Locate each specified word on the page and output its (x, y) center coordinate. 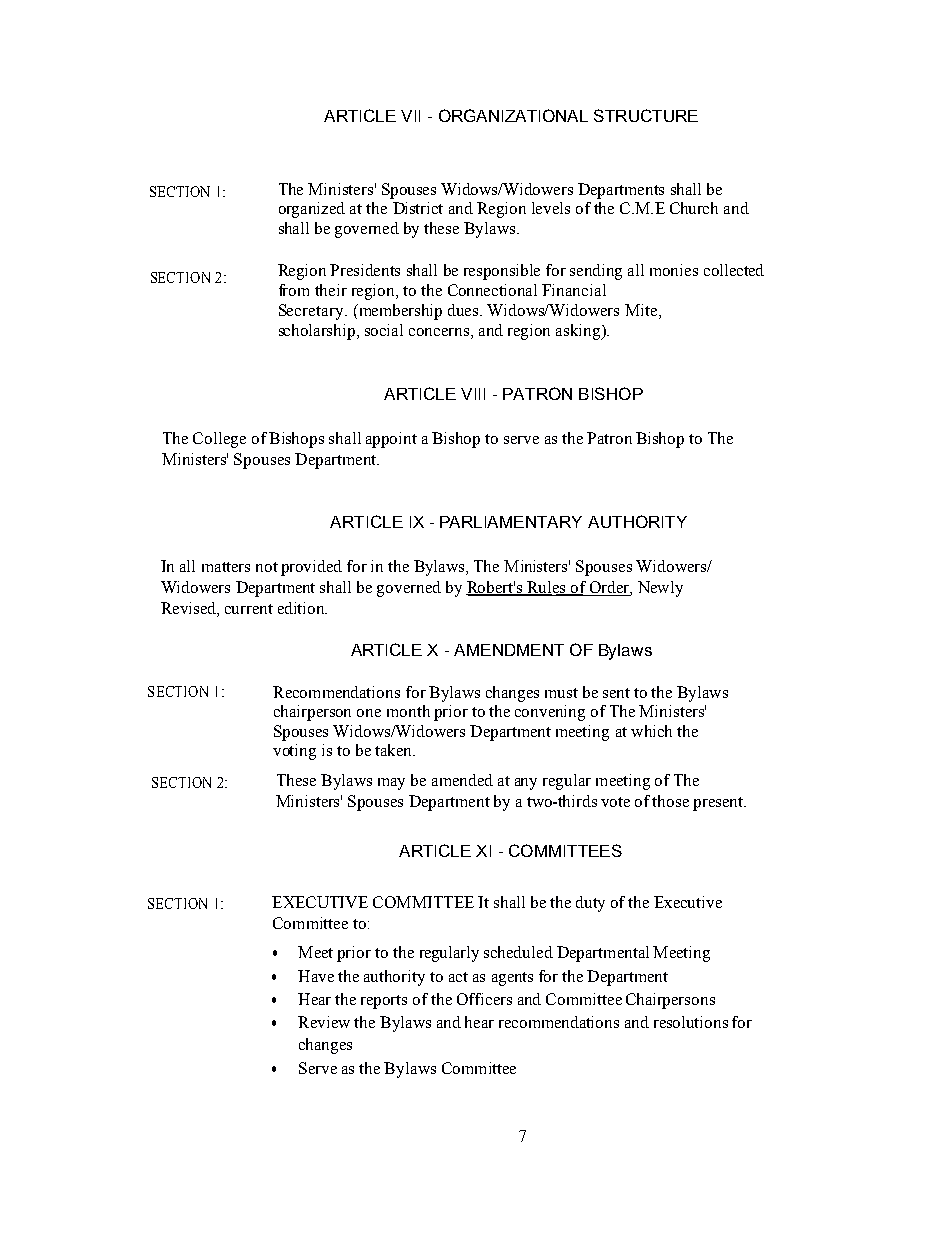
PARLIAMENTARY (511, 522)
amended (462, 780)
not (267, 567)
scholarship (318, 332)
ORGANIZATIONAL (513, 115)
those (670, 801)
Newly (660, 589)
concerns (440, 332)
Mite (642, 311)
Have (316, 976)
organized (312, 210)
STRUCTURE (646, 115)
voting (294, 752)
